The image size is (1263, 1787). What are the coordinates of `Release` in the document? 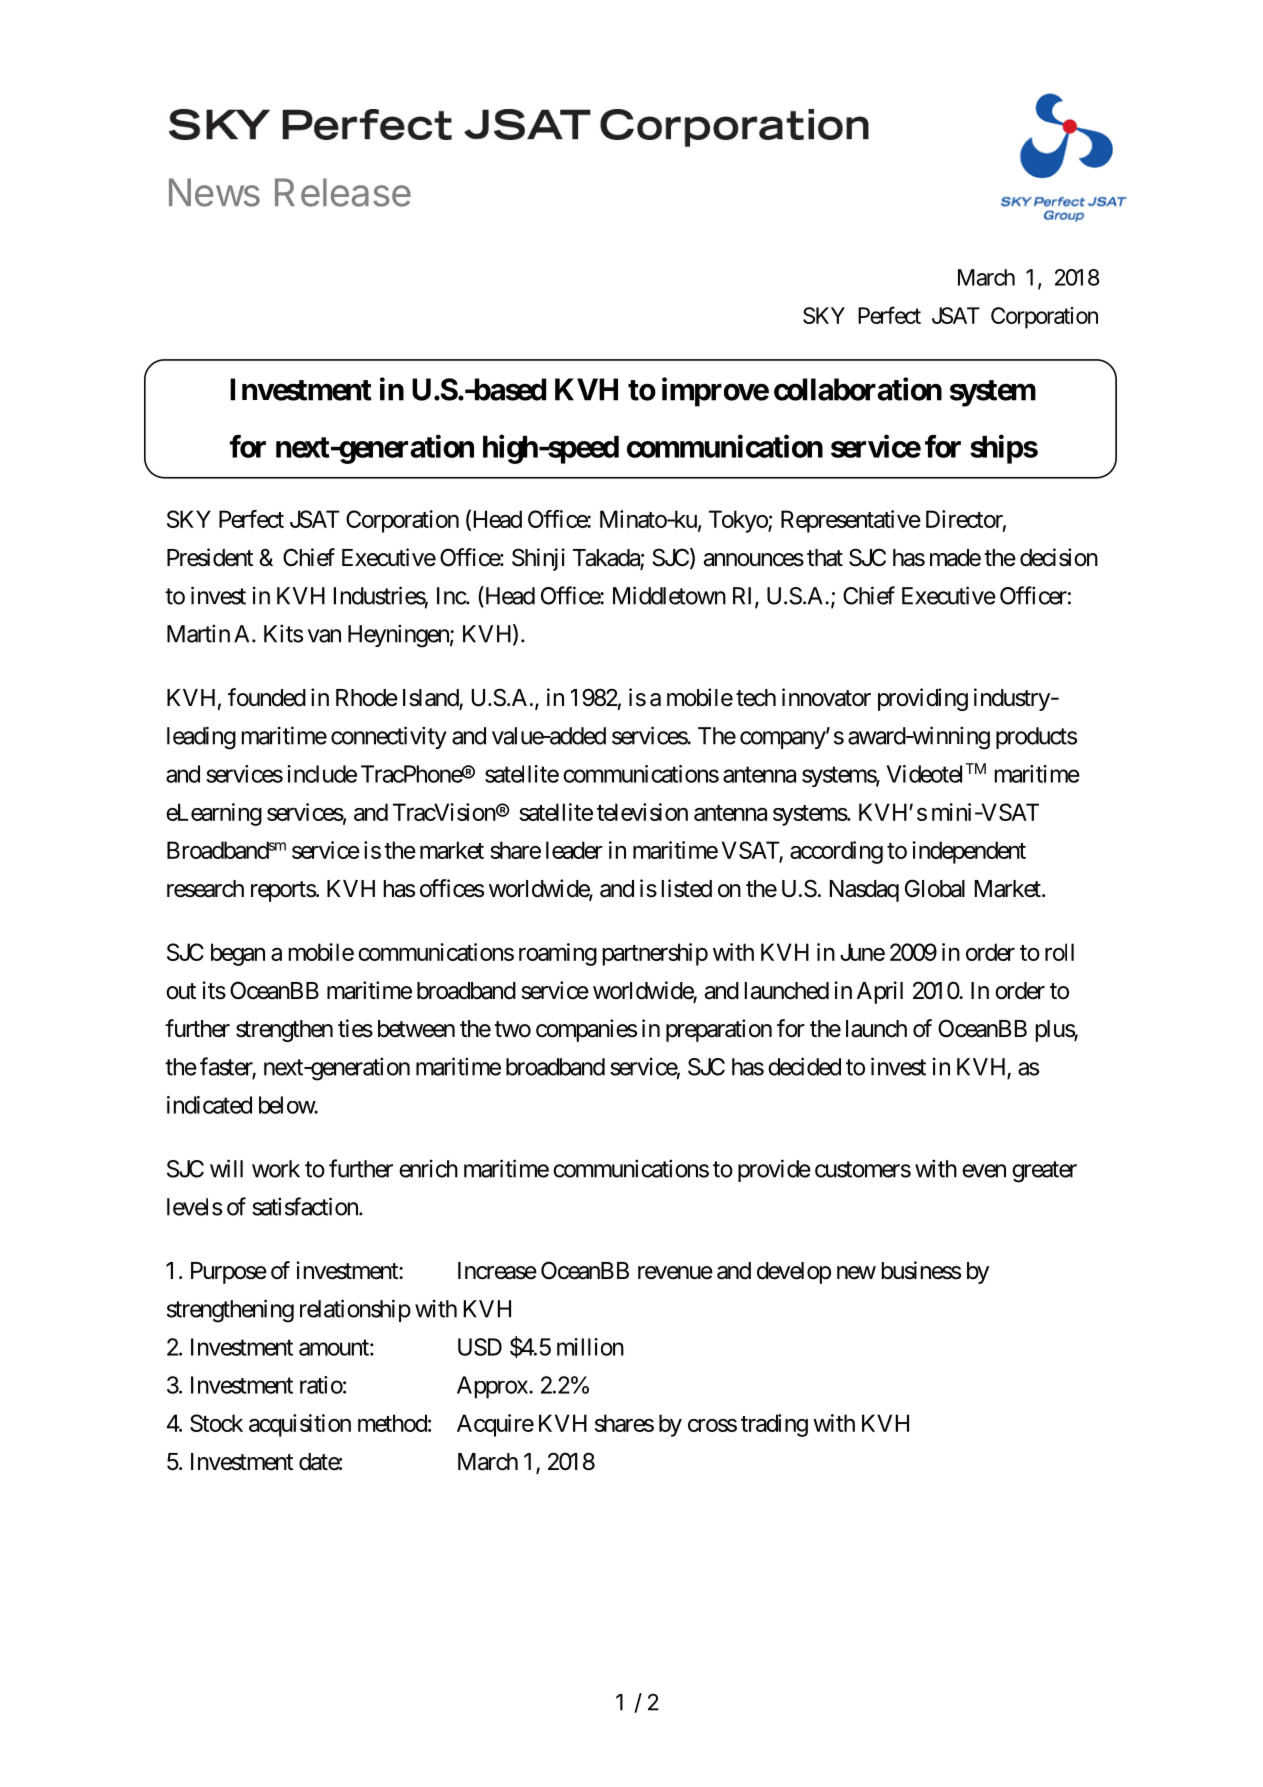 It's located at (343, 192).
